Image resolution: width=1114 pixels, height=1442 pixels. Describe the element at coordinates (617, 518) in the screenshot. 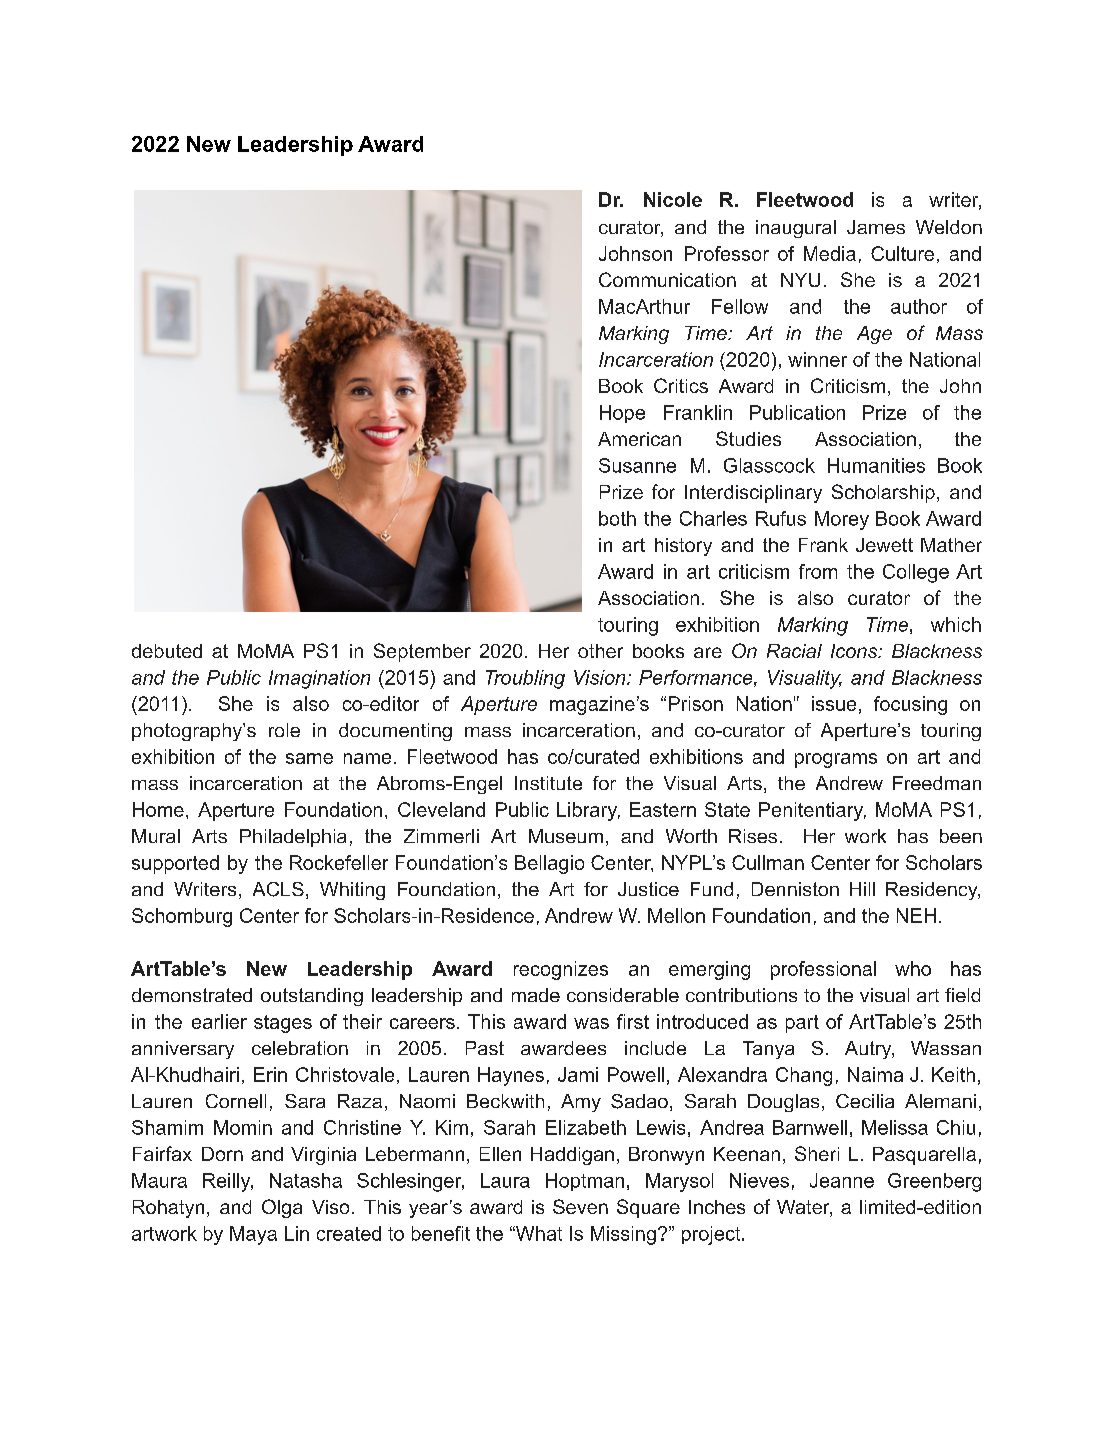

I see `both` at that location.
